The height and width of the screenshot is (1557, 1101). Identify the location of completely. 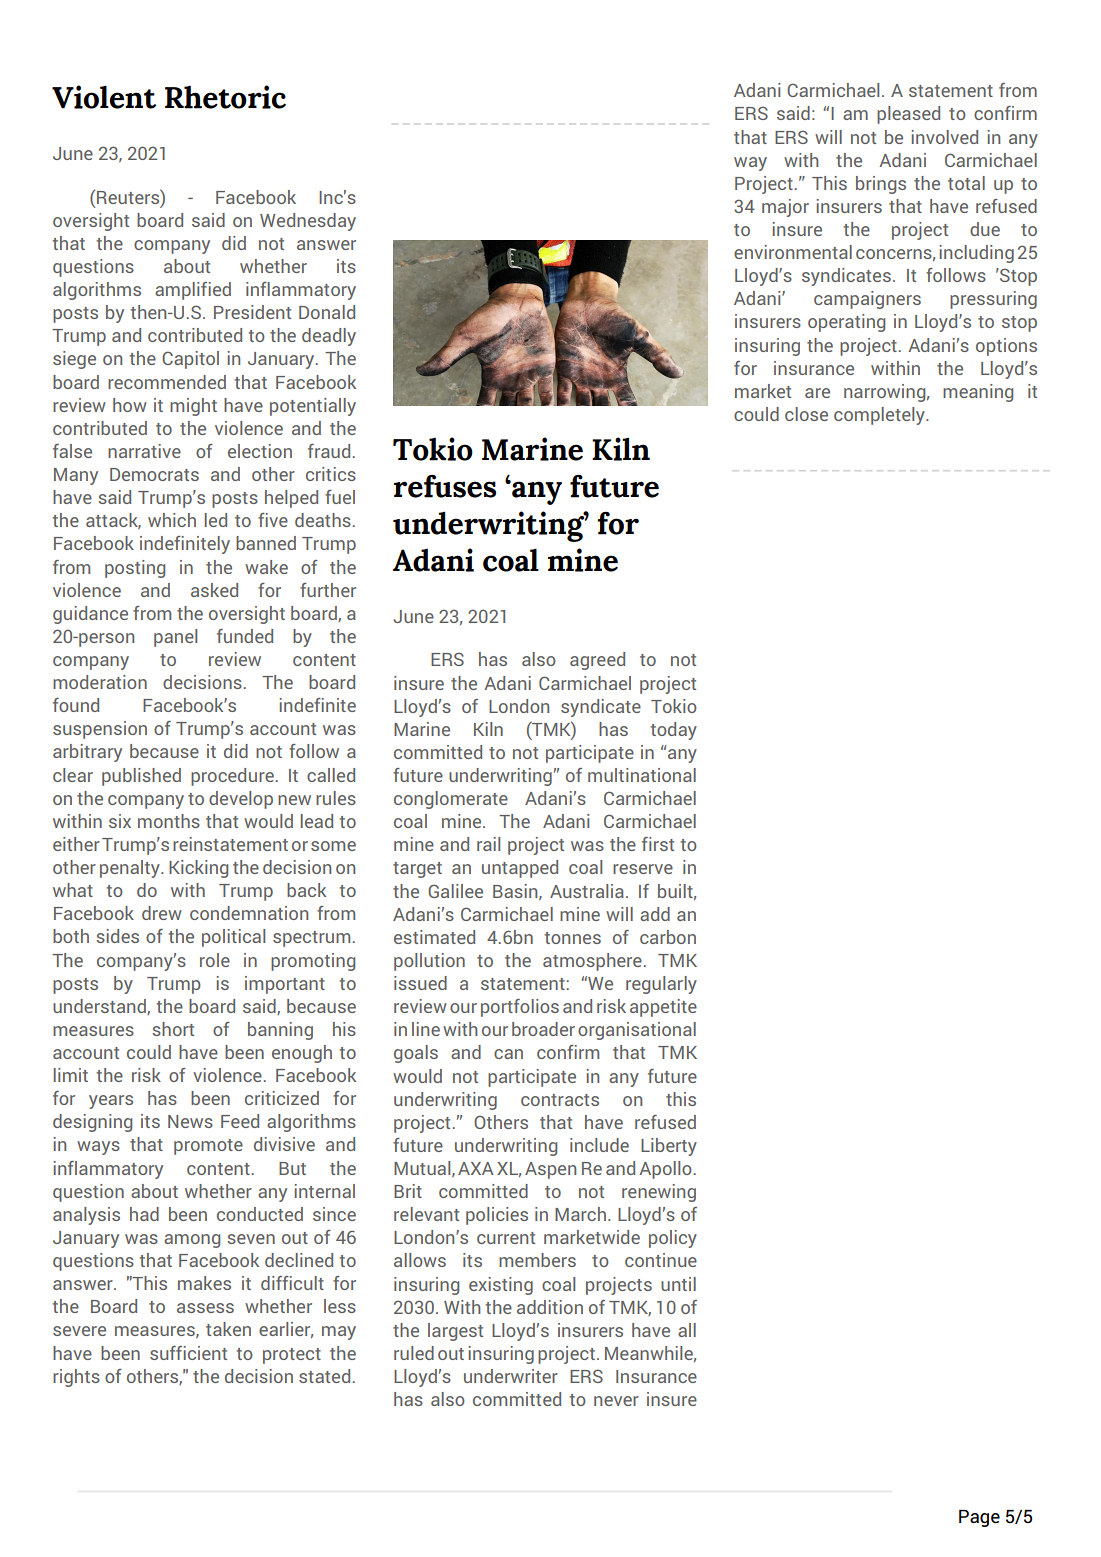
(880, 416).
